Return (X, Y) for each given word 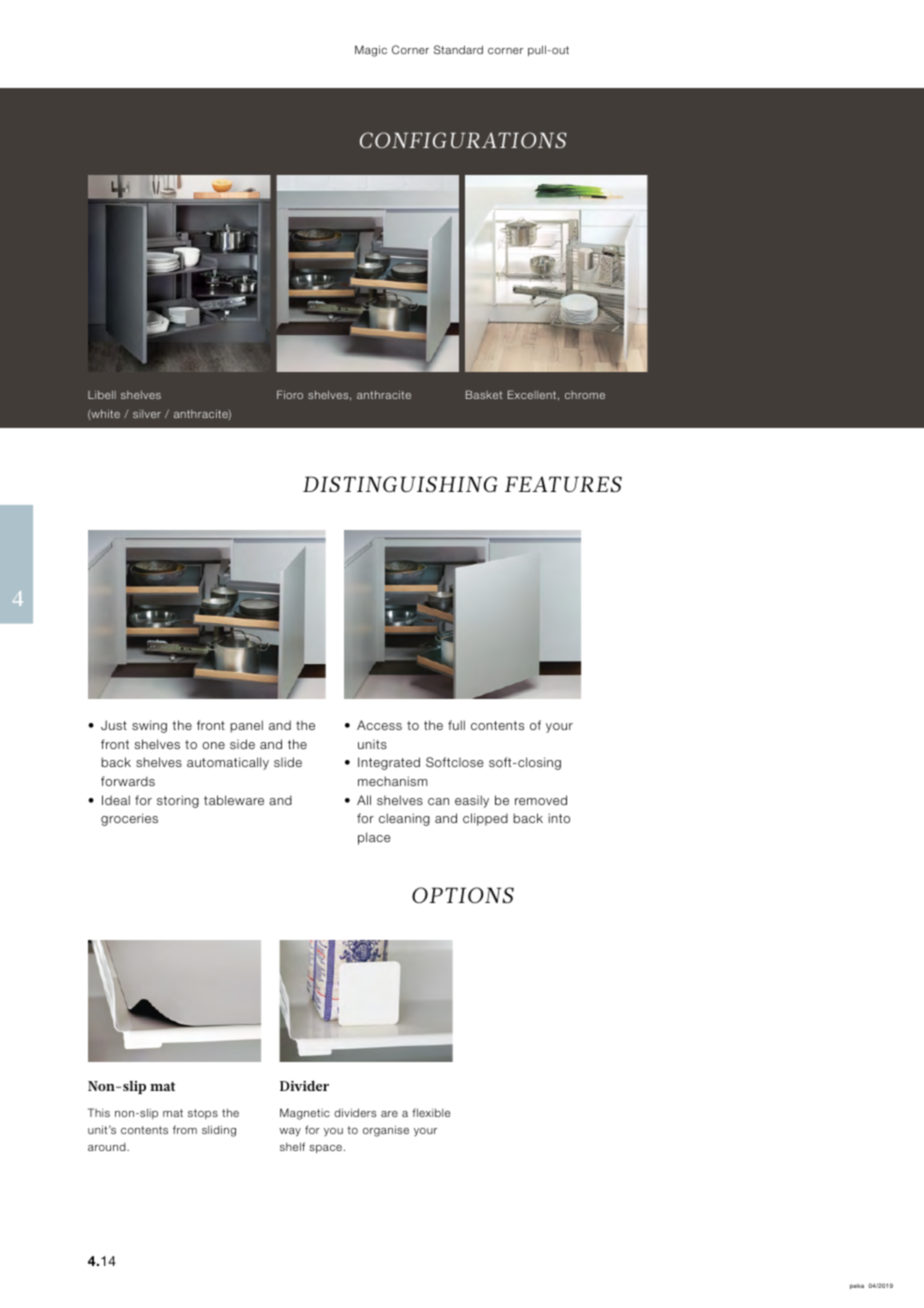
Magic (371, 51)
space (325, 1149)
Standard (458, 49)
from (185, 1129)
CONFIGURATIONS (463, 140)
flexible (431, 1112)
